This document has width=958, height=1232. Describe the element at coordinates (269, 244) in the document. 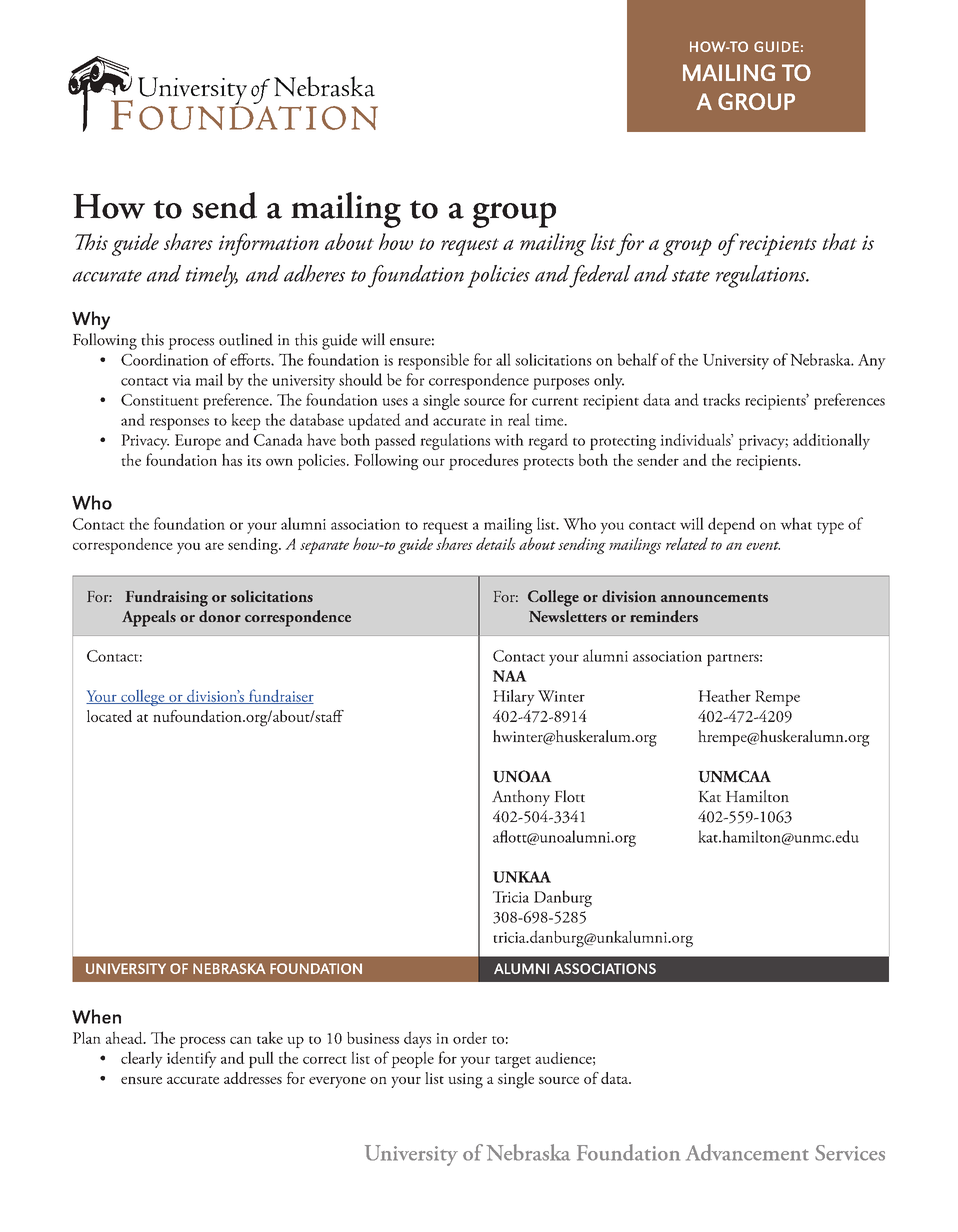

I see `information` at that location.
